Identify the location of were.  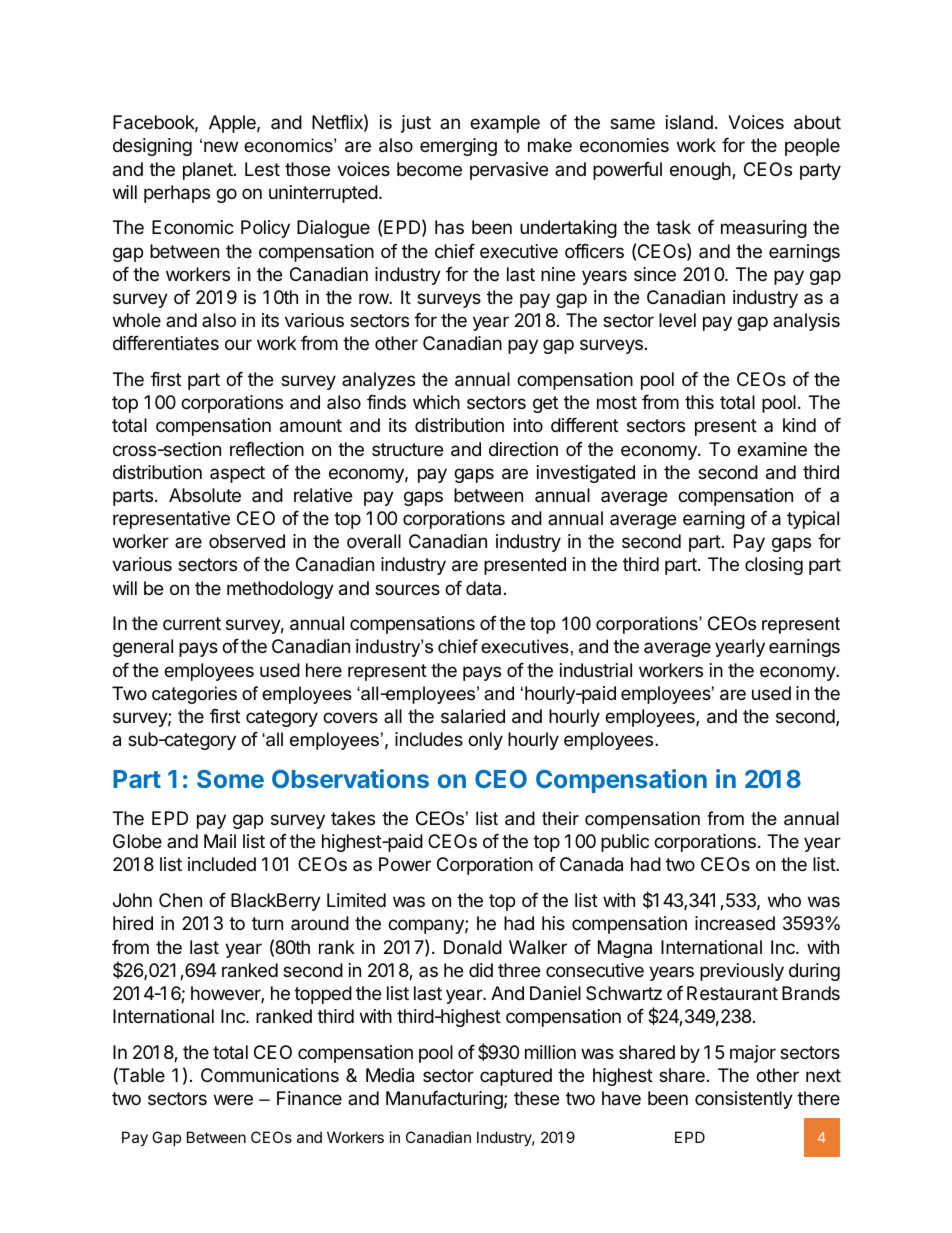
(233, 1099).
